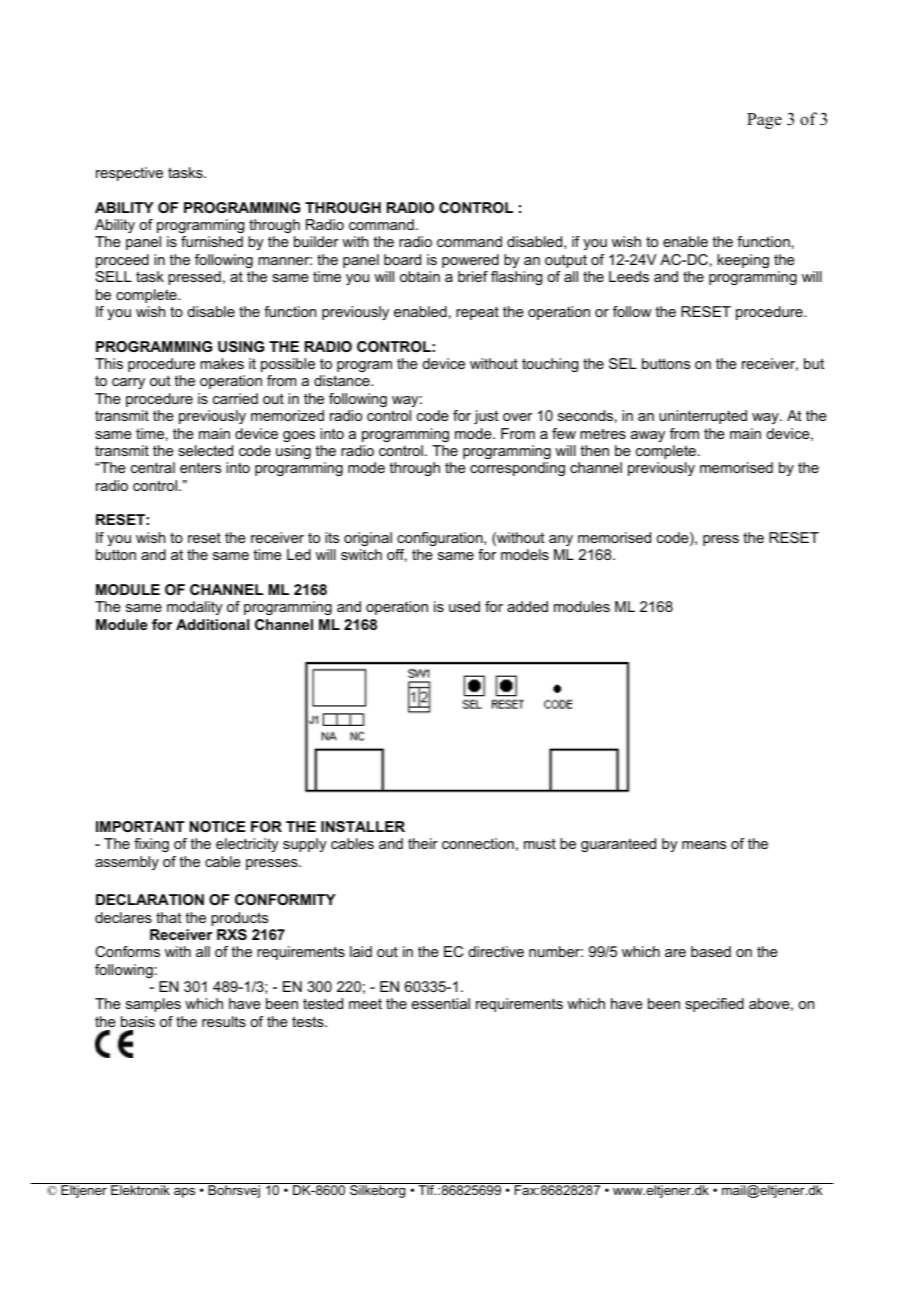 The height and width of the screenshot is (1308, 924). Describe the element at coordinates (129, 174) in the screenshot. I see `respective` at that location.
